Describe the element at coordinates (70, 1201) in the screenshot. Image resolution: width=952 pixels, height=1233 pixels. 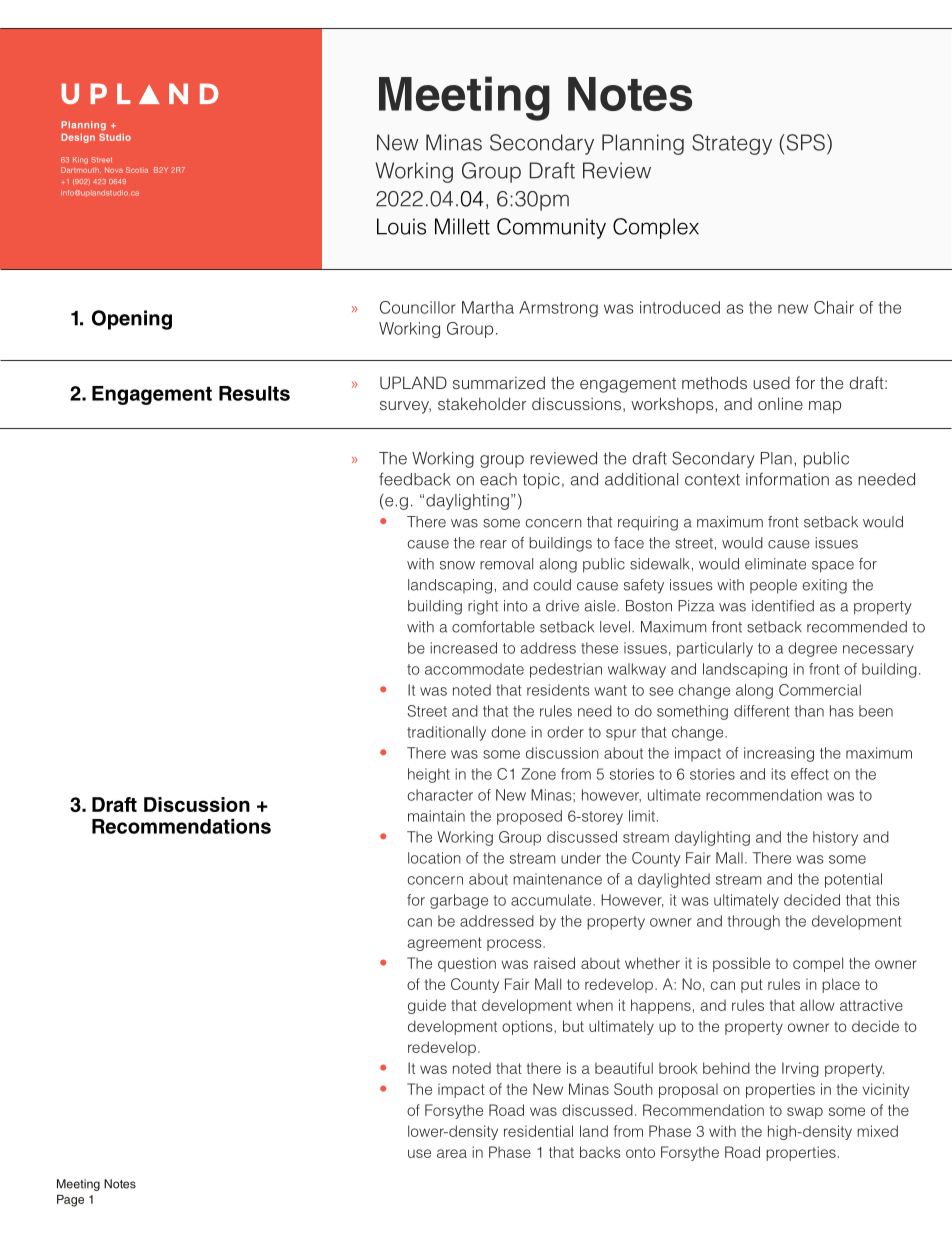
I see `Page` at that location.
